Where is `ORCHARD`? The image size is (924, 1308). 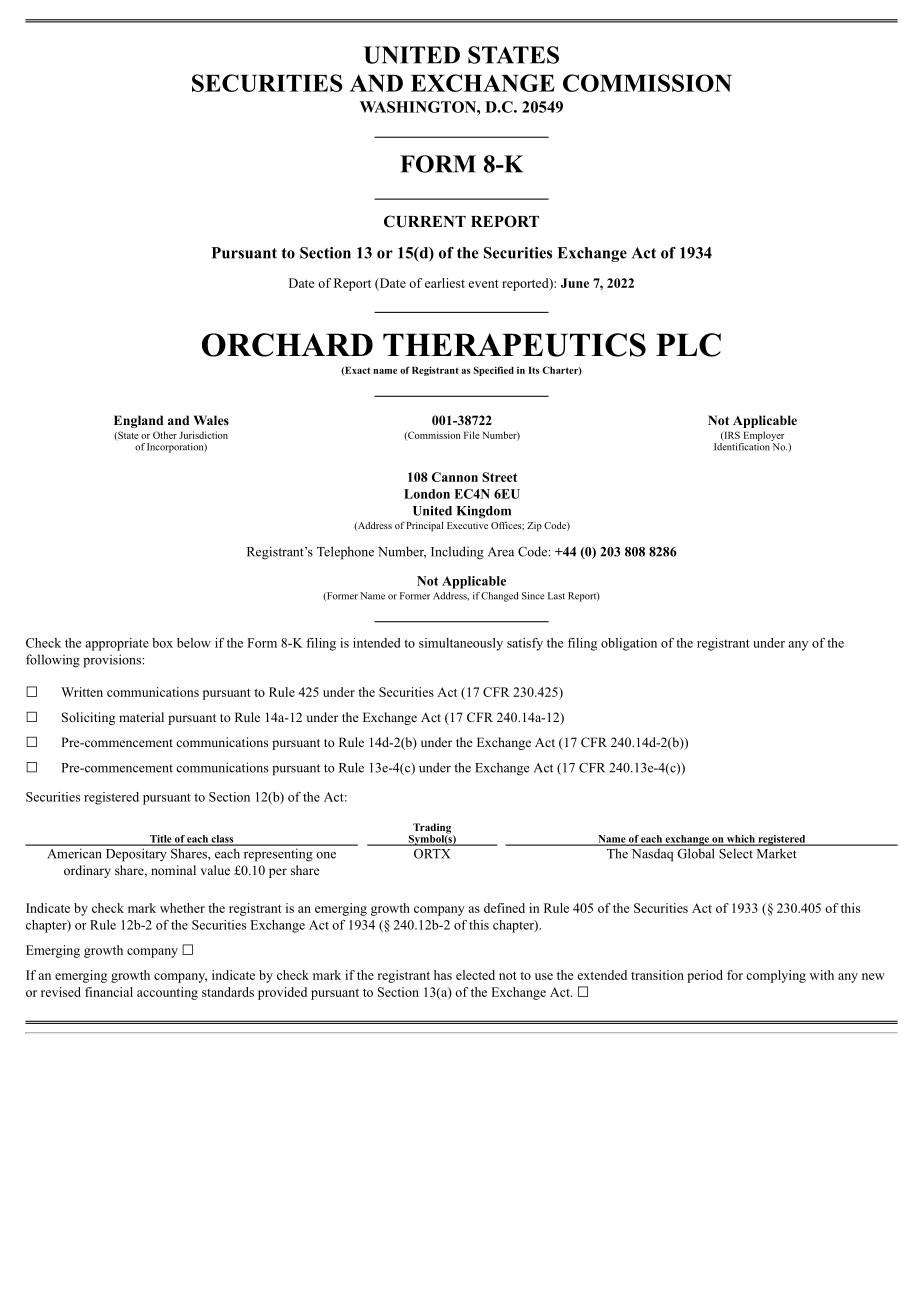
ORCHARD is located at coordinates (287, 345).
